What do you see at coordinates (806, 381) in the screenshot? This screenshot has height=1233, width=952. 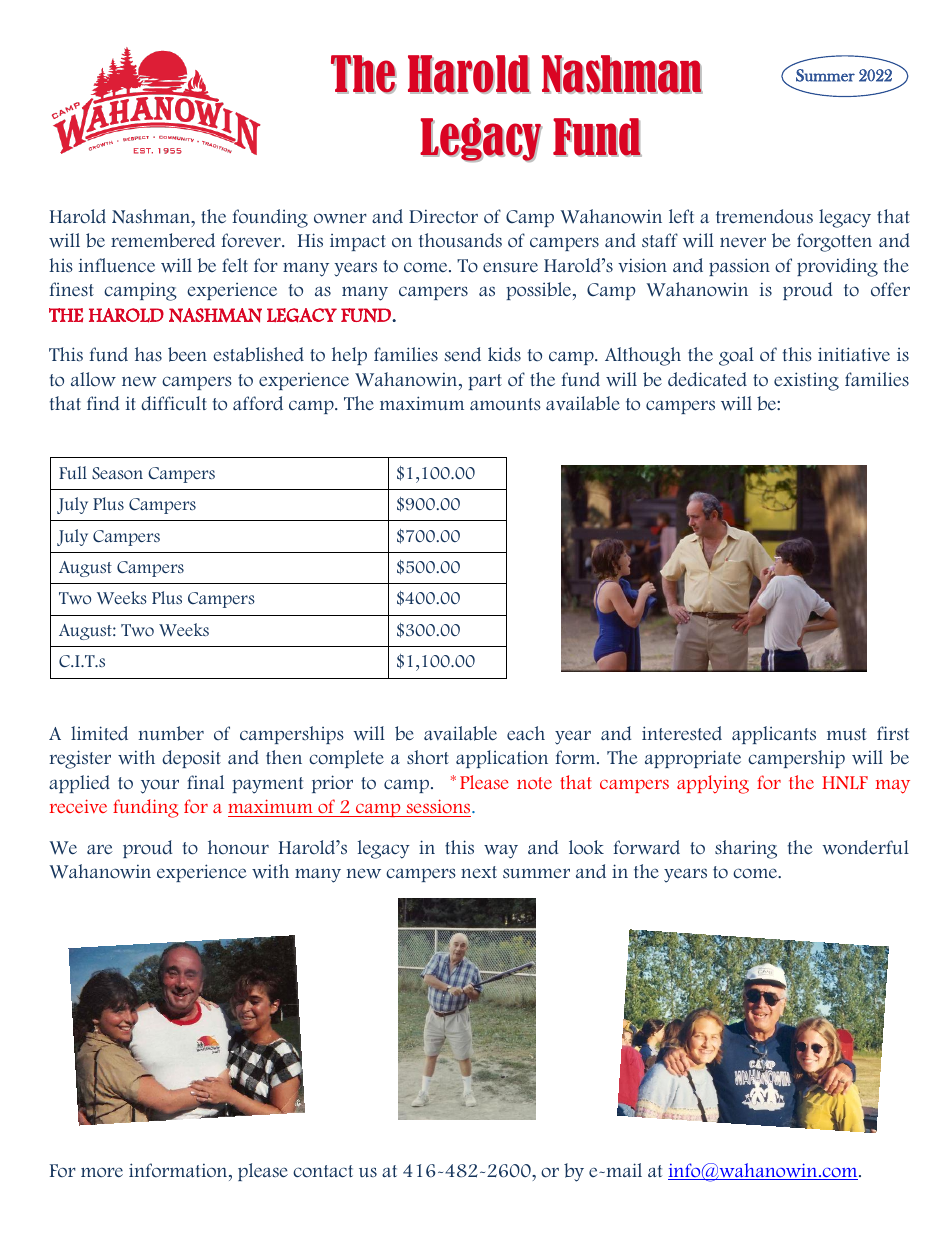 I see `existing` at bounding box center [806, 381].
